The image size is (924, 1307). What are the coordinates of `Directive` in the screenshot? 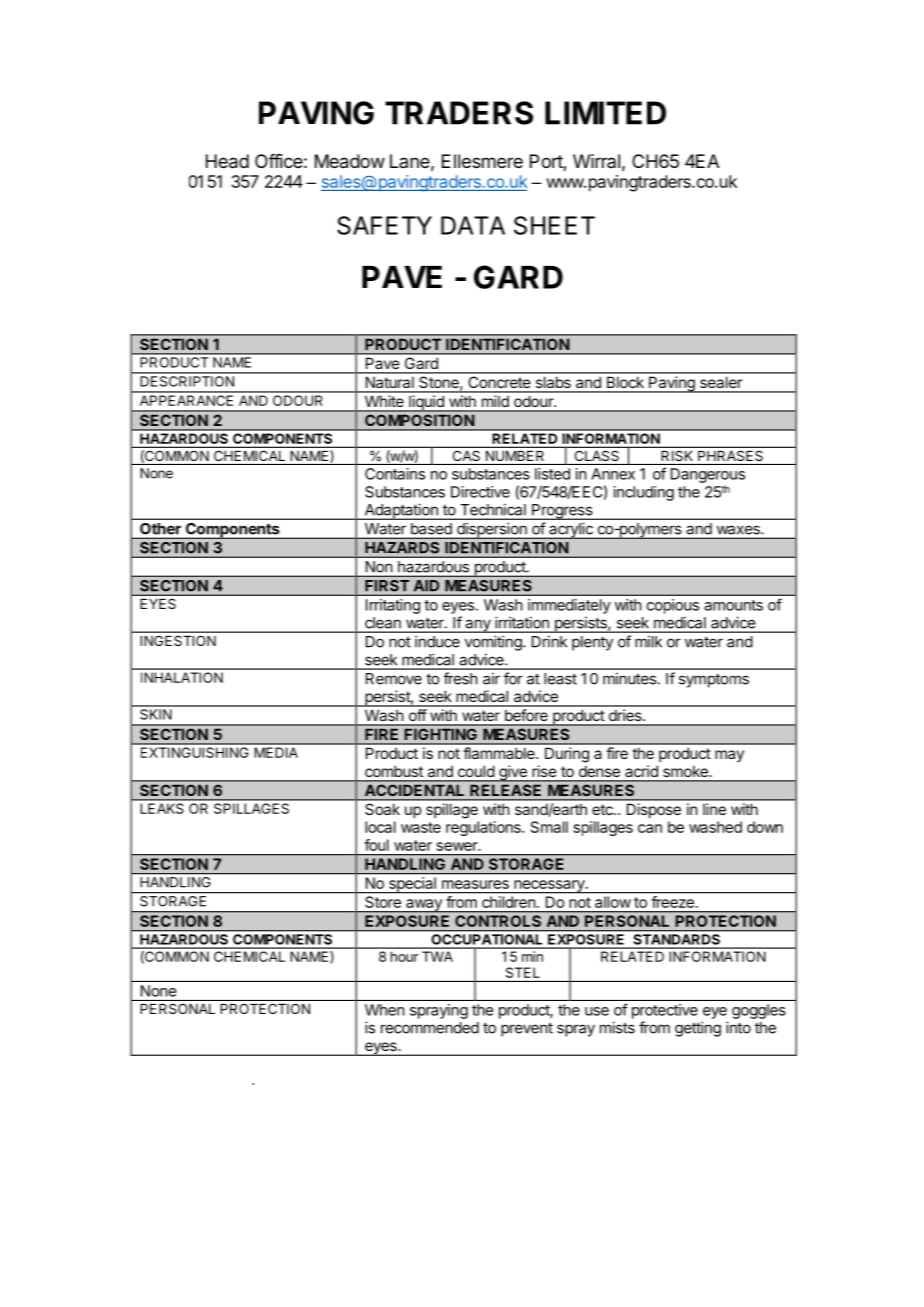 It's located at (480, 492).
